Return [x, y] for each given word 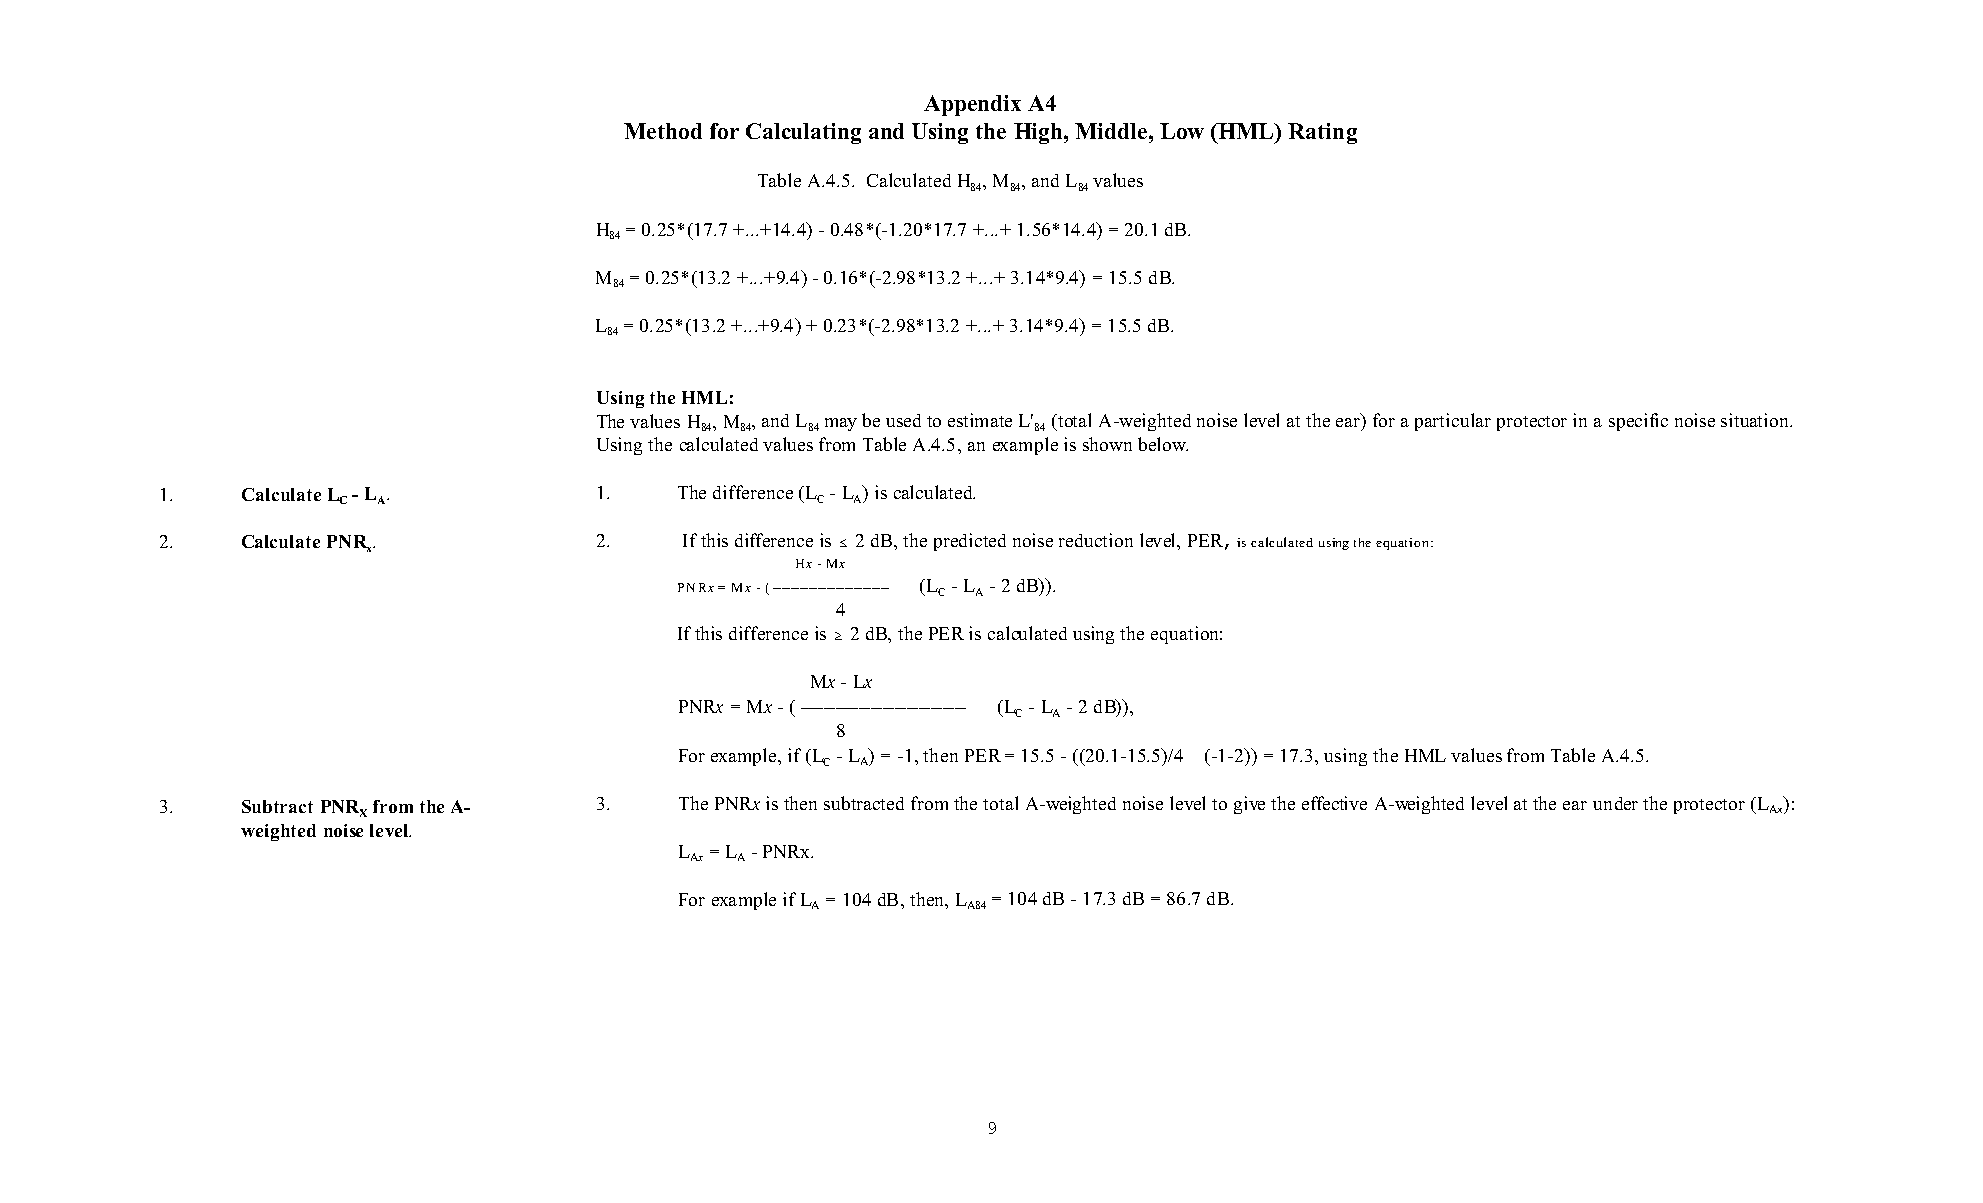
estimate [980, 420]
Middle [1112, 131]
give [1249, 805]
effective [1334, 803]
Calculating [803, 133]
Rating [1322, 133]
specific [1638, 422]
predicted [970, 542]
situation [1756, 420]
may [841, 424]
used [903, 420]
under [1615, 803]
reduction [1096, 540]
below [1163, 444]
